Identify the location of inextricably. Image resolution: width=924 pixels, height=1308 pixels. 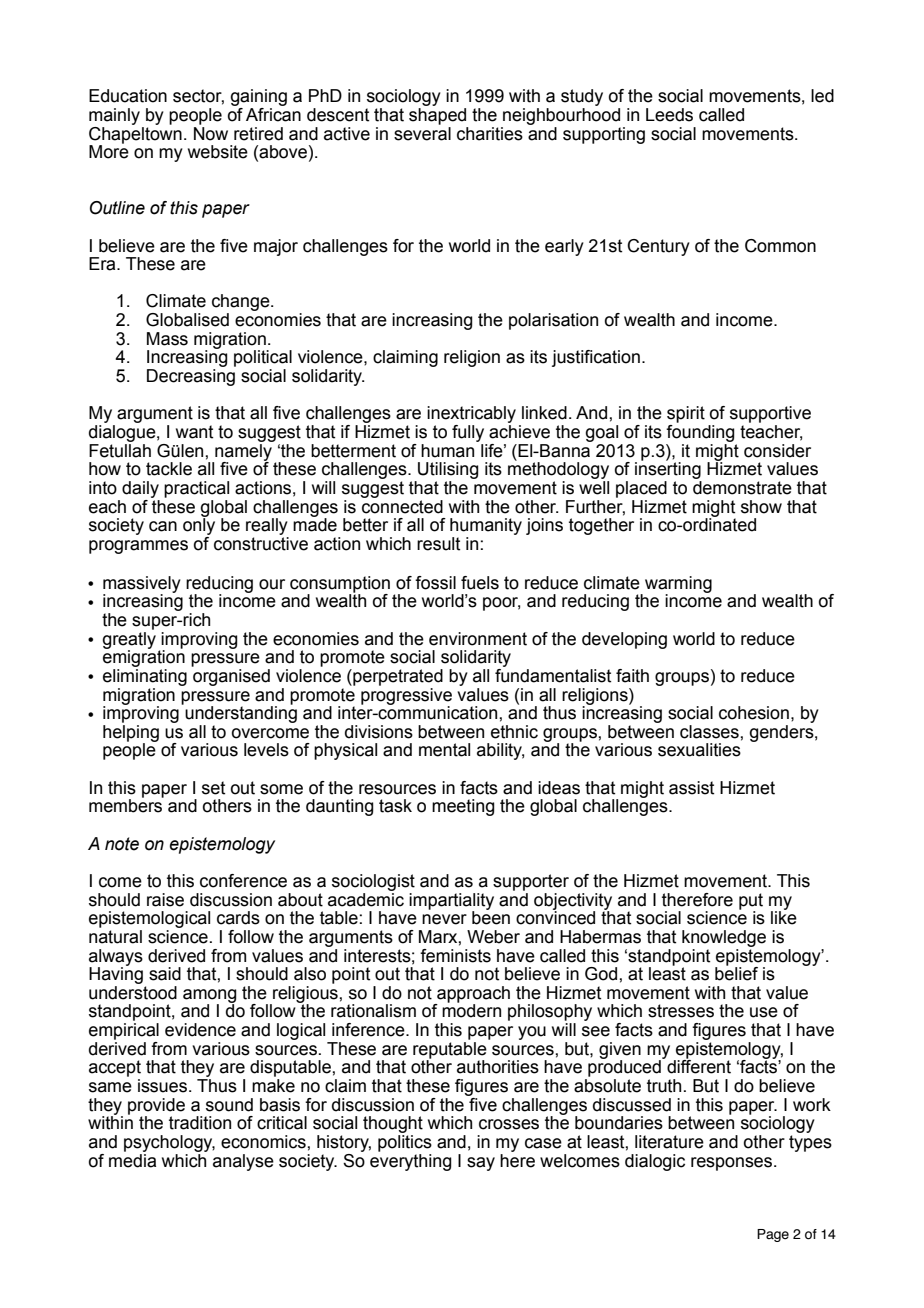
(471, 416).
